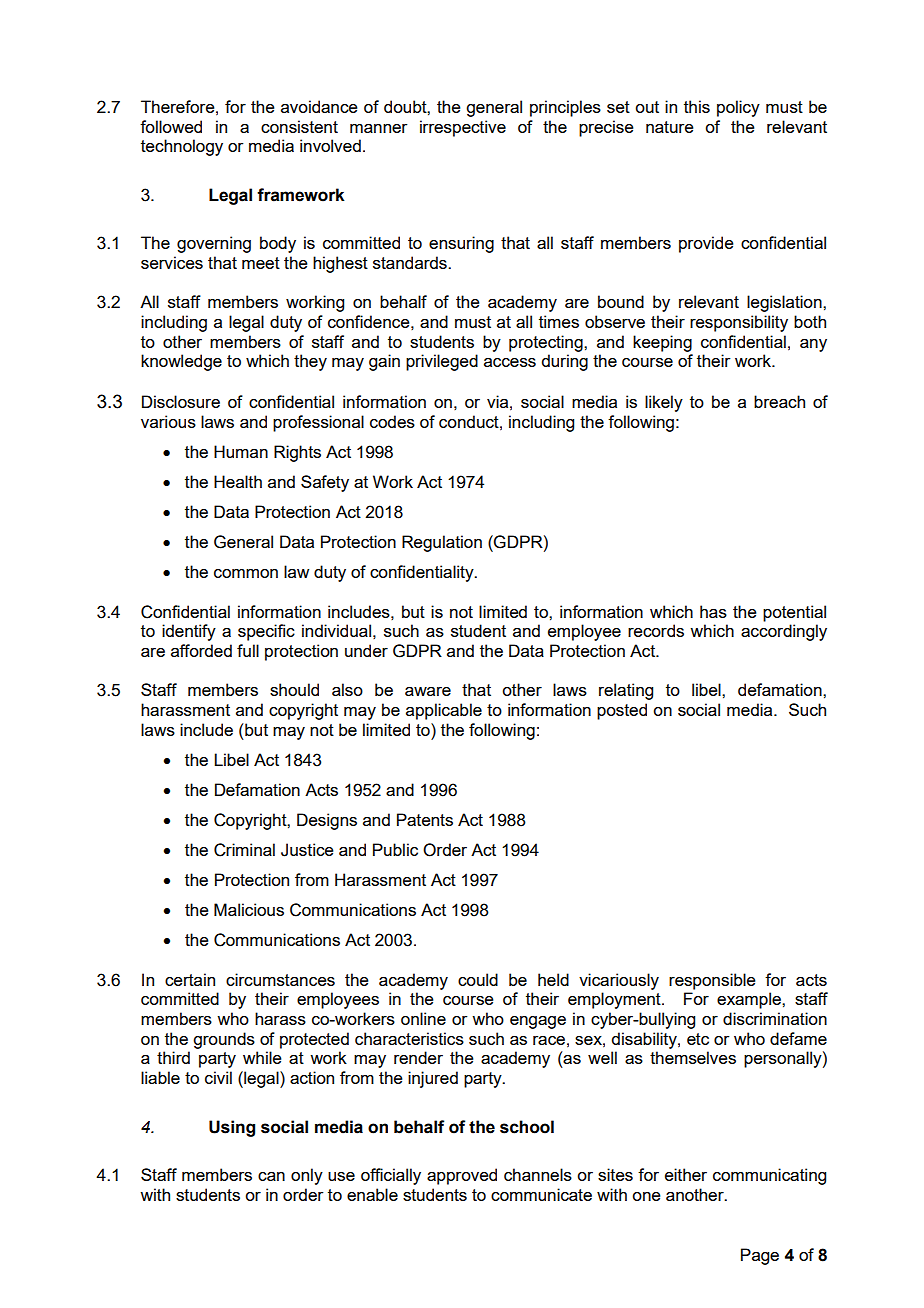  I want to click on breach, so click(779, 401).
